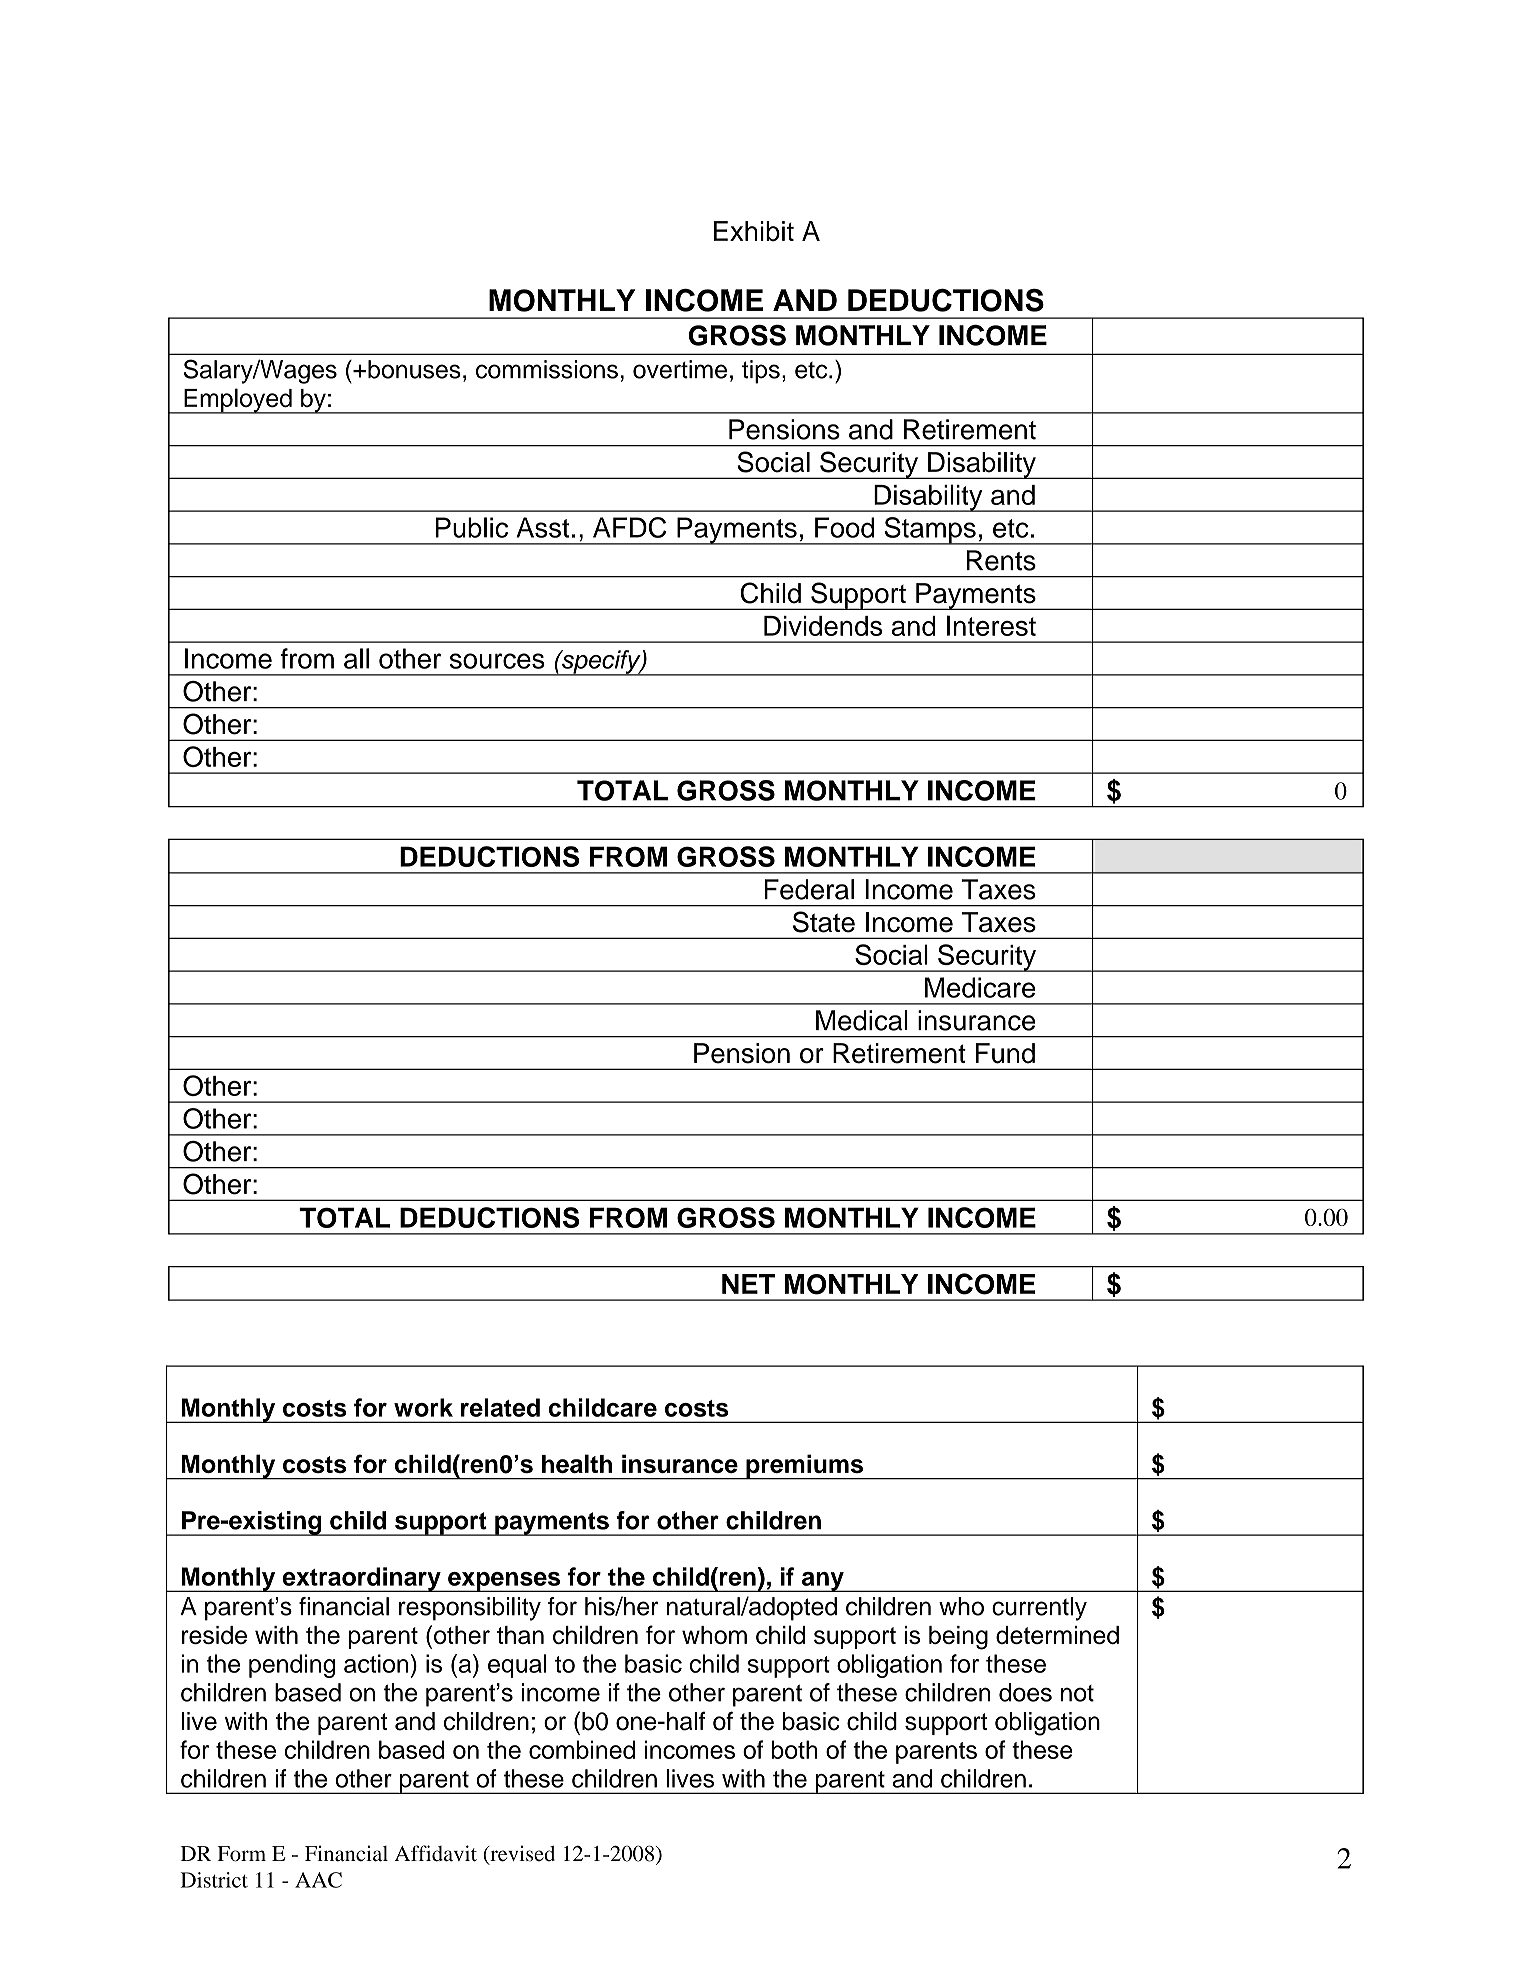  I want to click on bonuses, so click(414, 369).
